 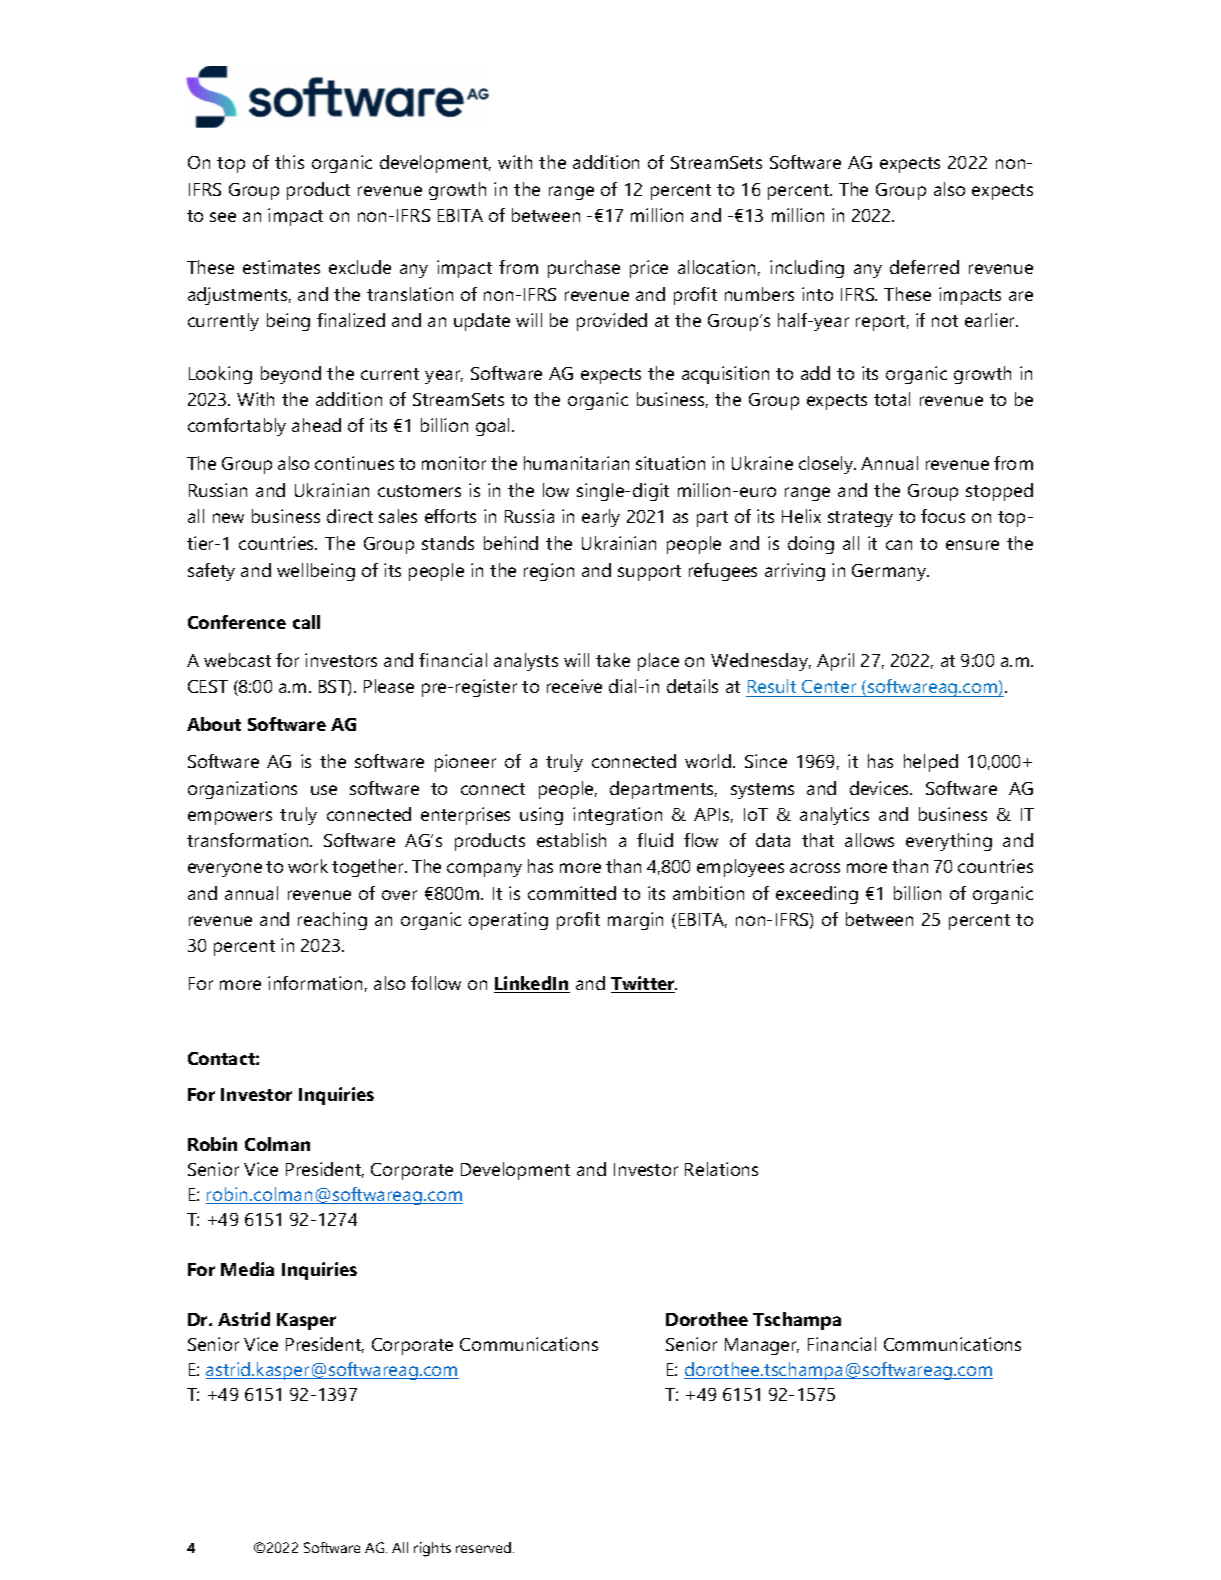 What do you see at coordinates (584, 269) in the page?
I see `purchase` at bounding box center [584, 269].
